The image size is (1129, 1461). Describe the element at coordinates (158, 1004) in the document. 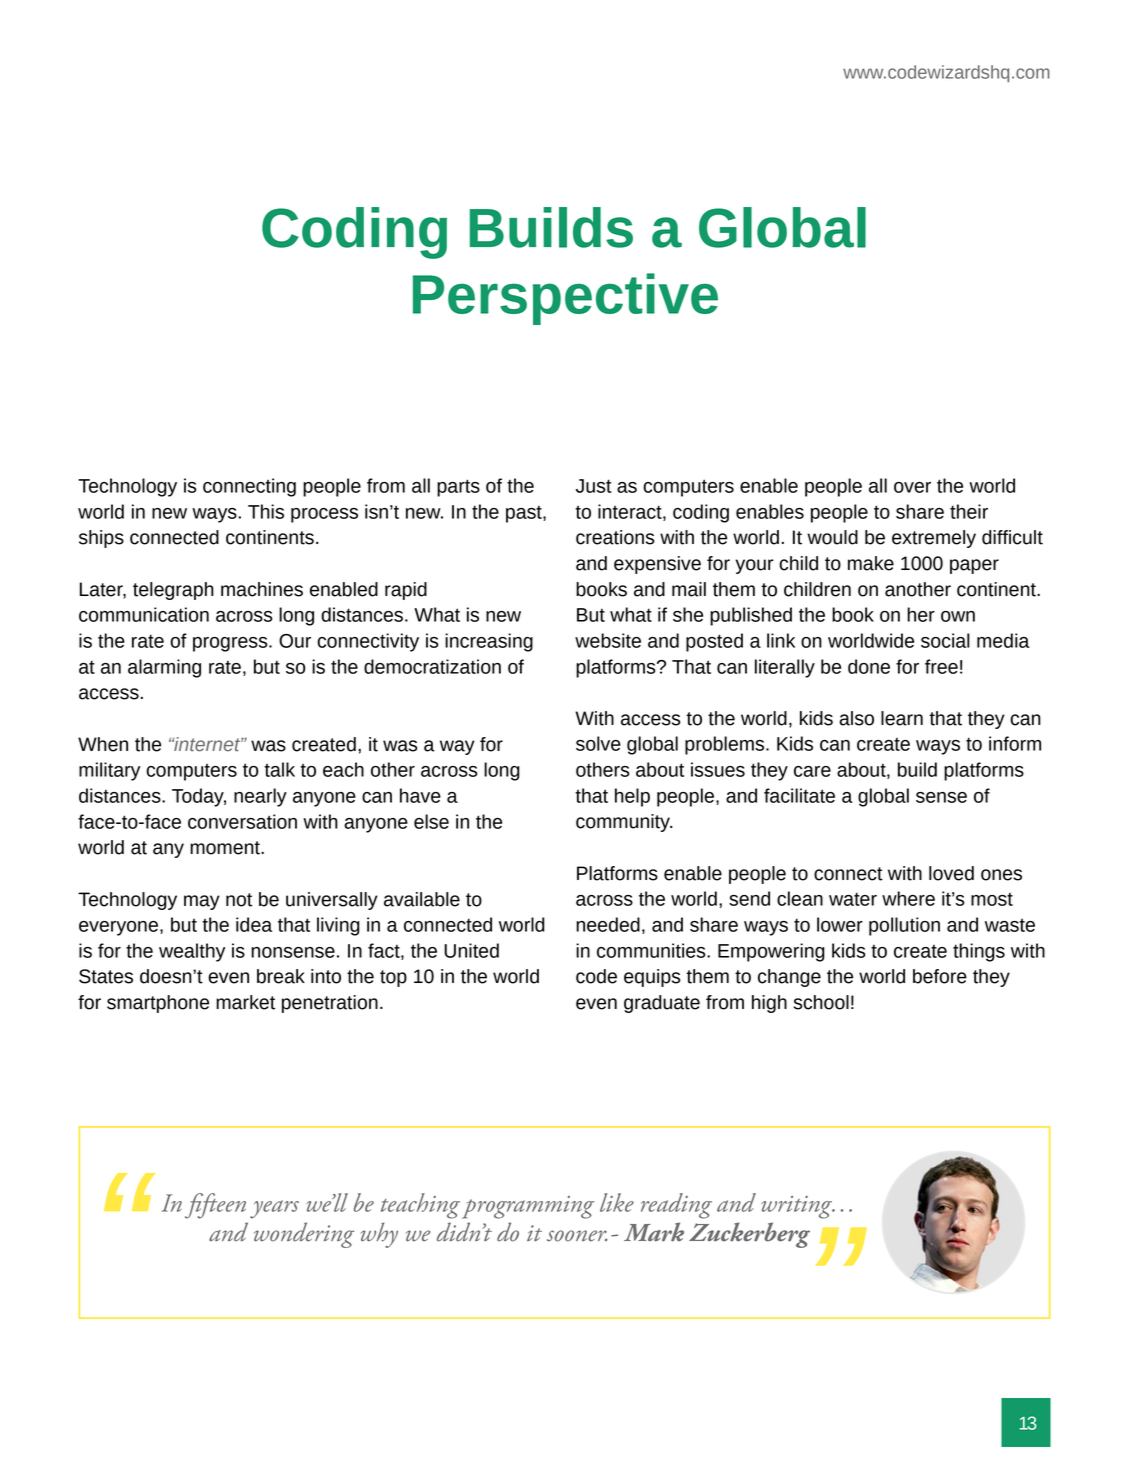

I see `smartphone` at that location.
